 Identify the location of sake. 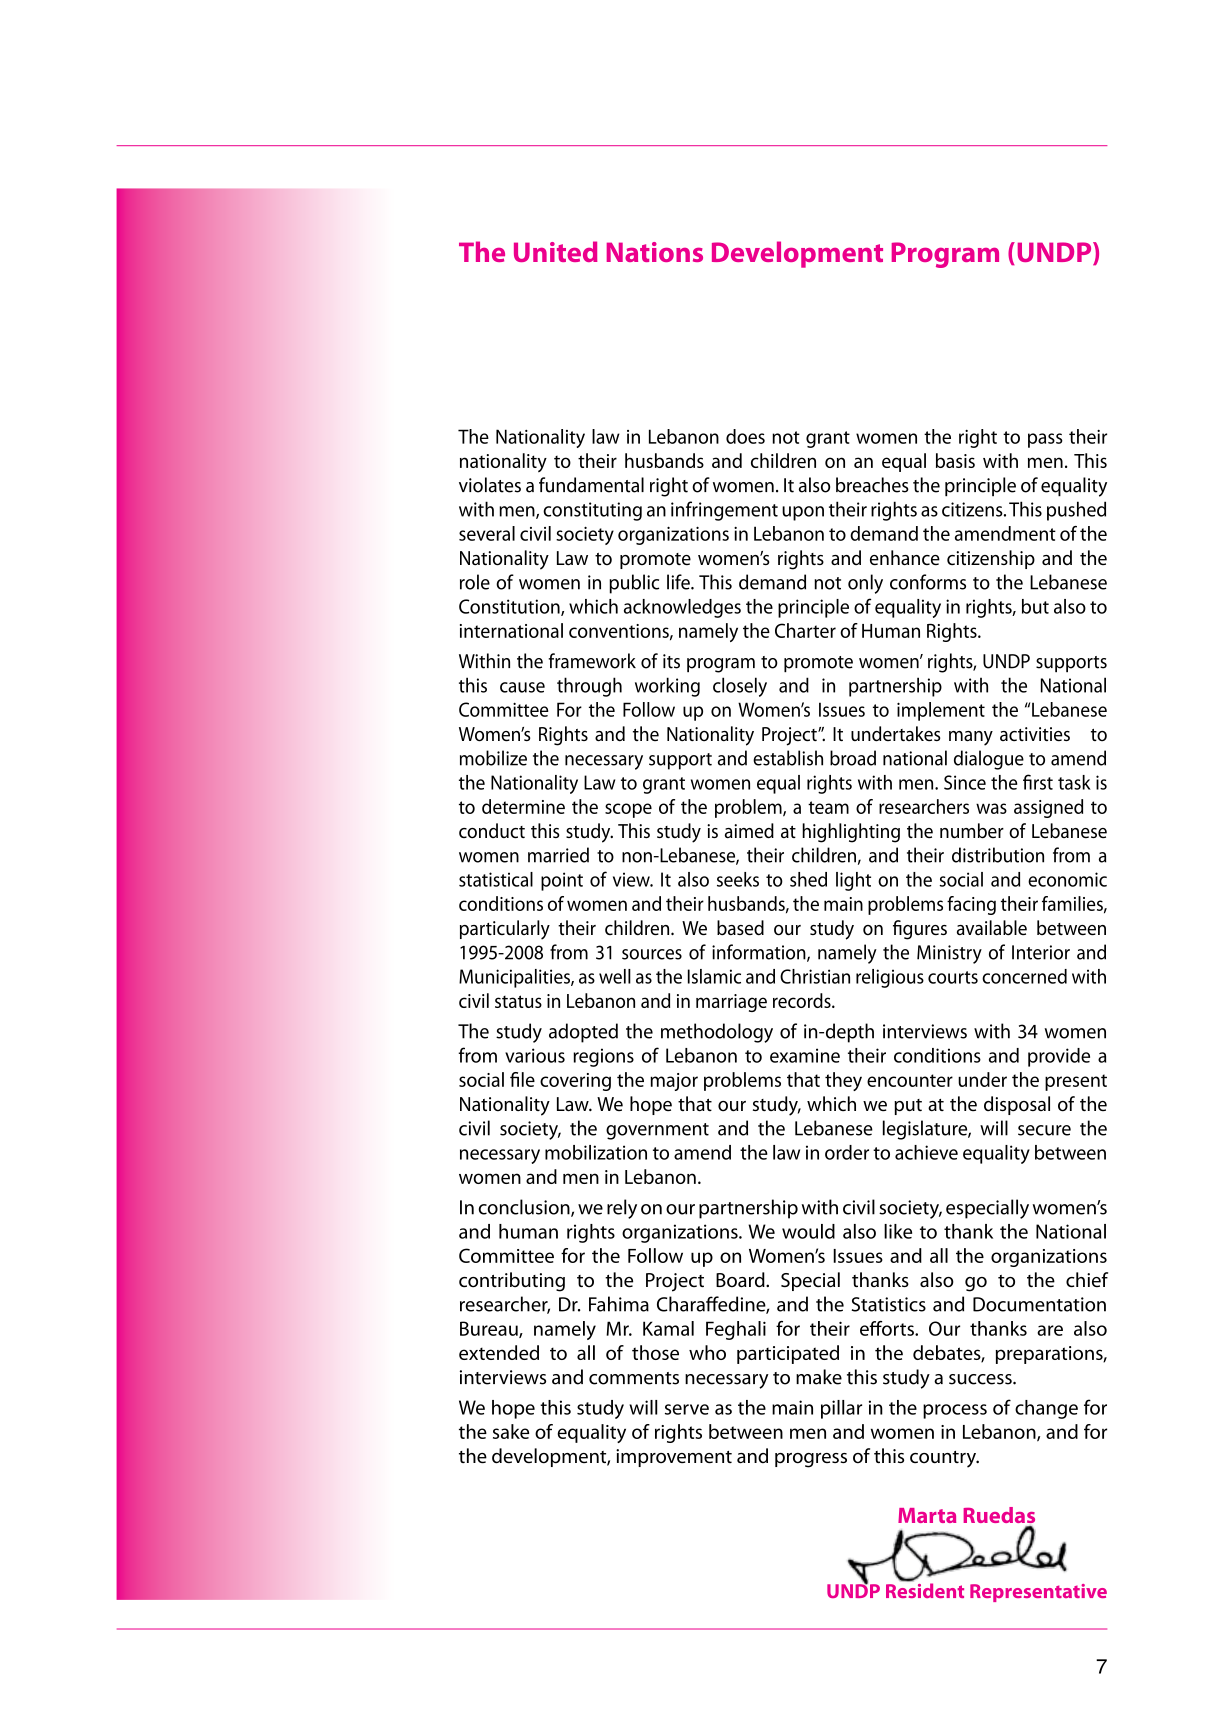
(511, 1431).
